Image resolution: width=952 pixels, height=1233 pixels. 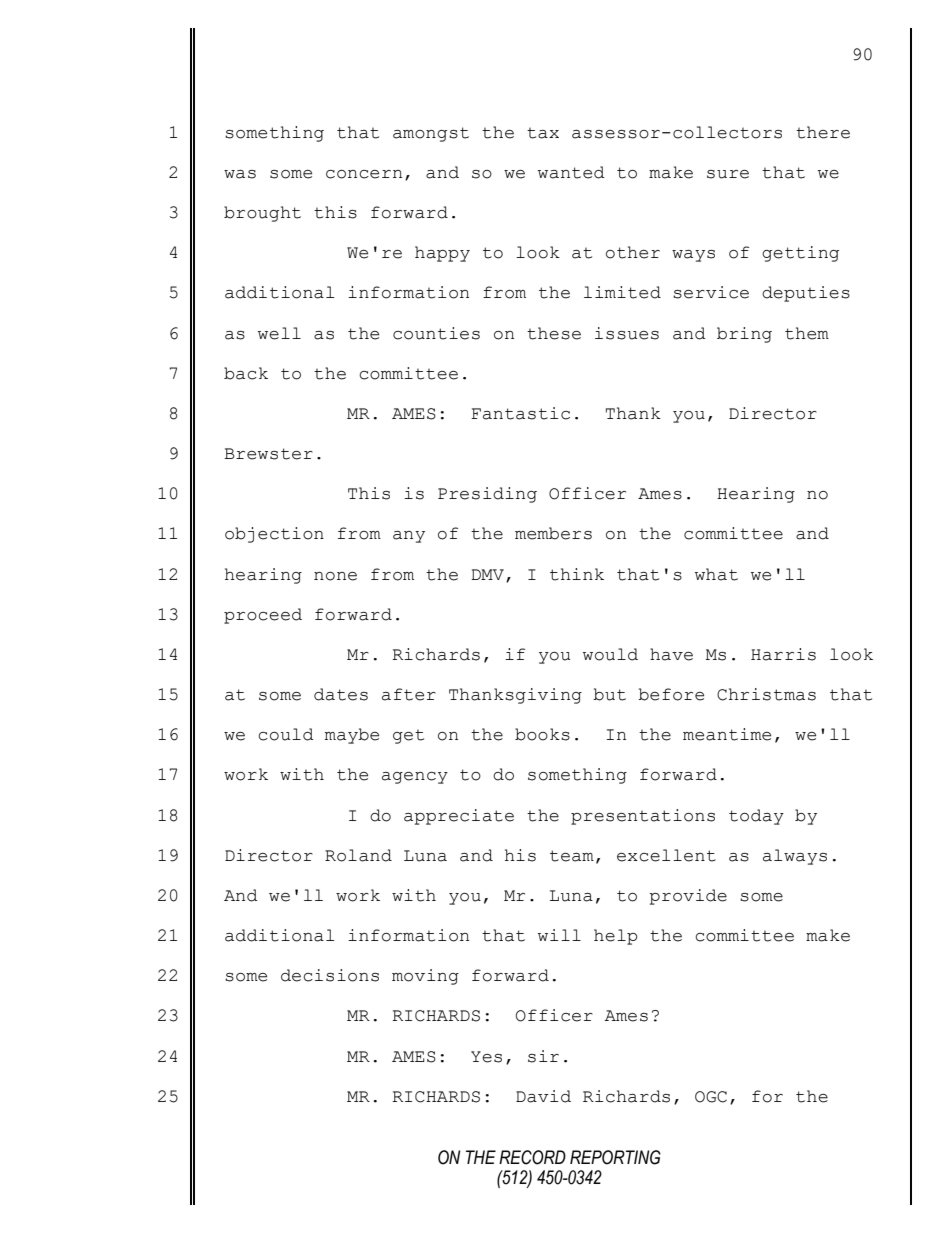 What do you see at coordinates (274, 535) in the screenshot?
I see `objection` at bounding box center [274, 535].
